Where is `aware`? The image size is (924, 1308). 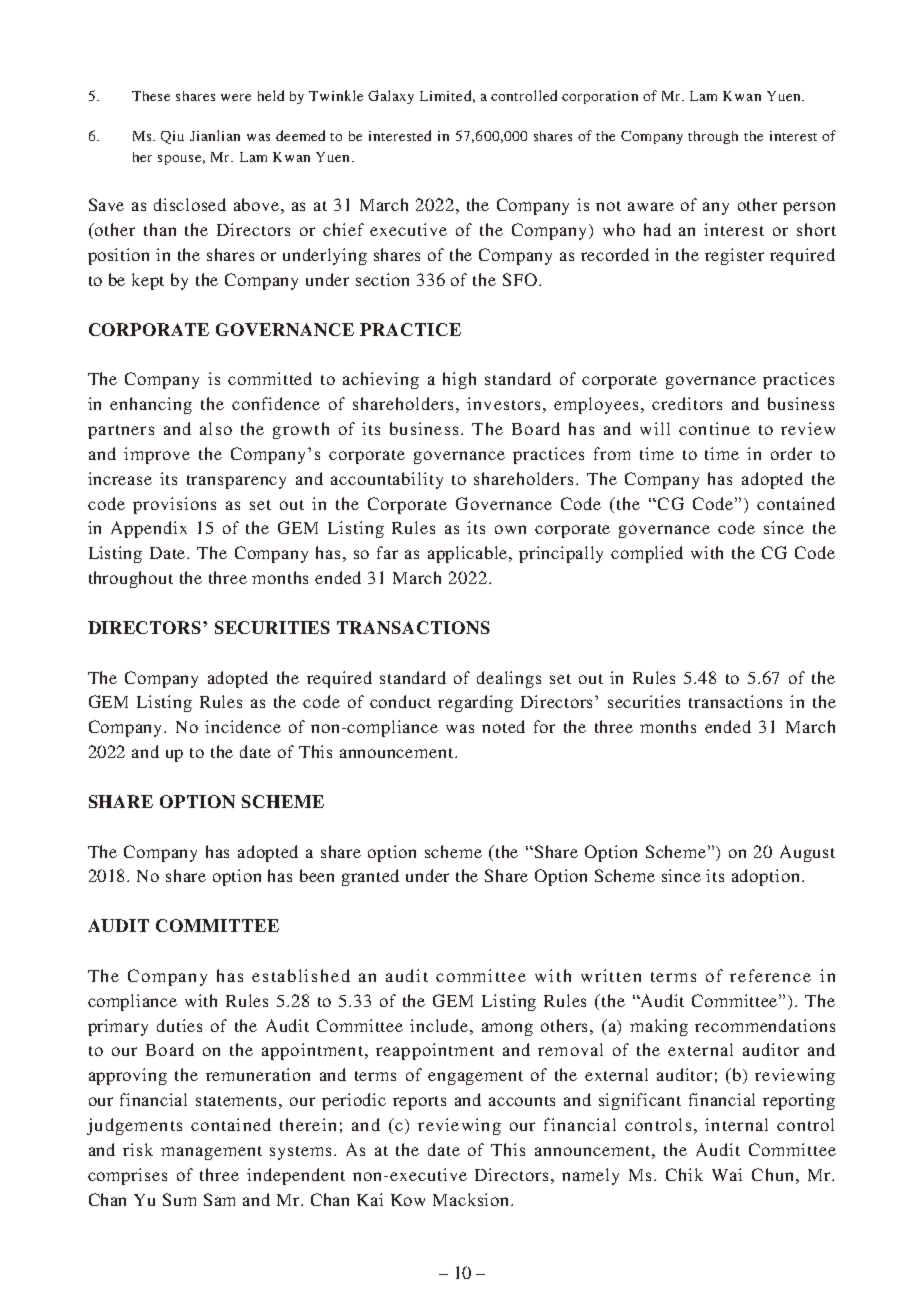 aware is located at coordinates (651, 206).
